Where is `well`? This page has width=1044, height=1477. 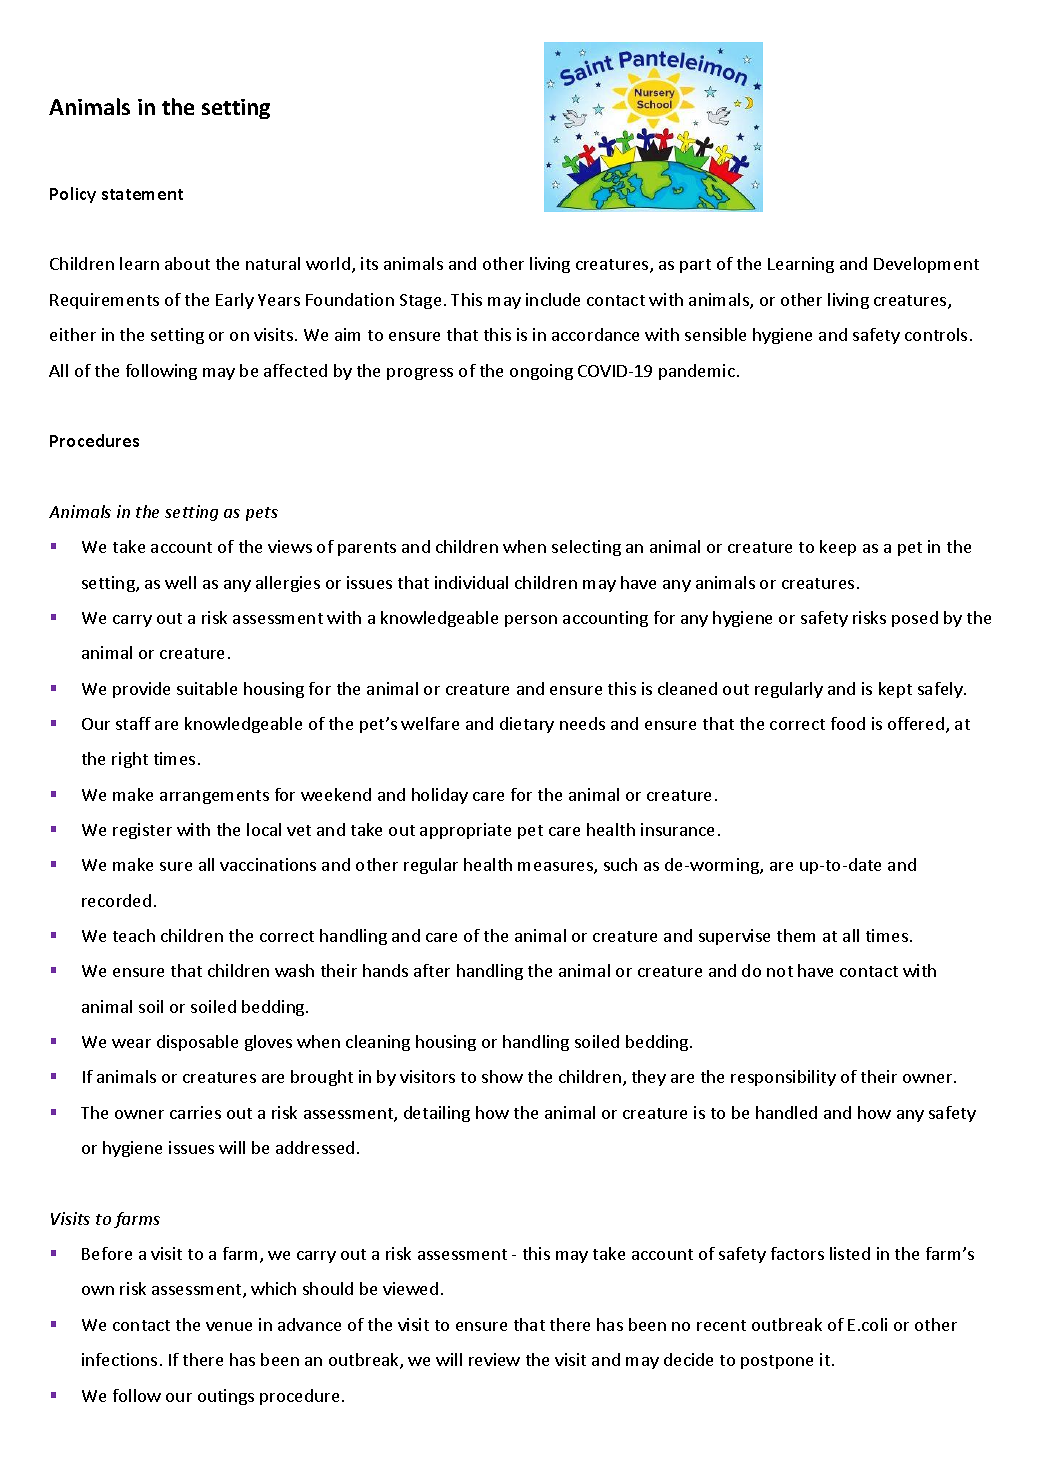
well is located at coordinates (180, 582).
